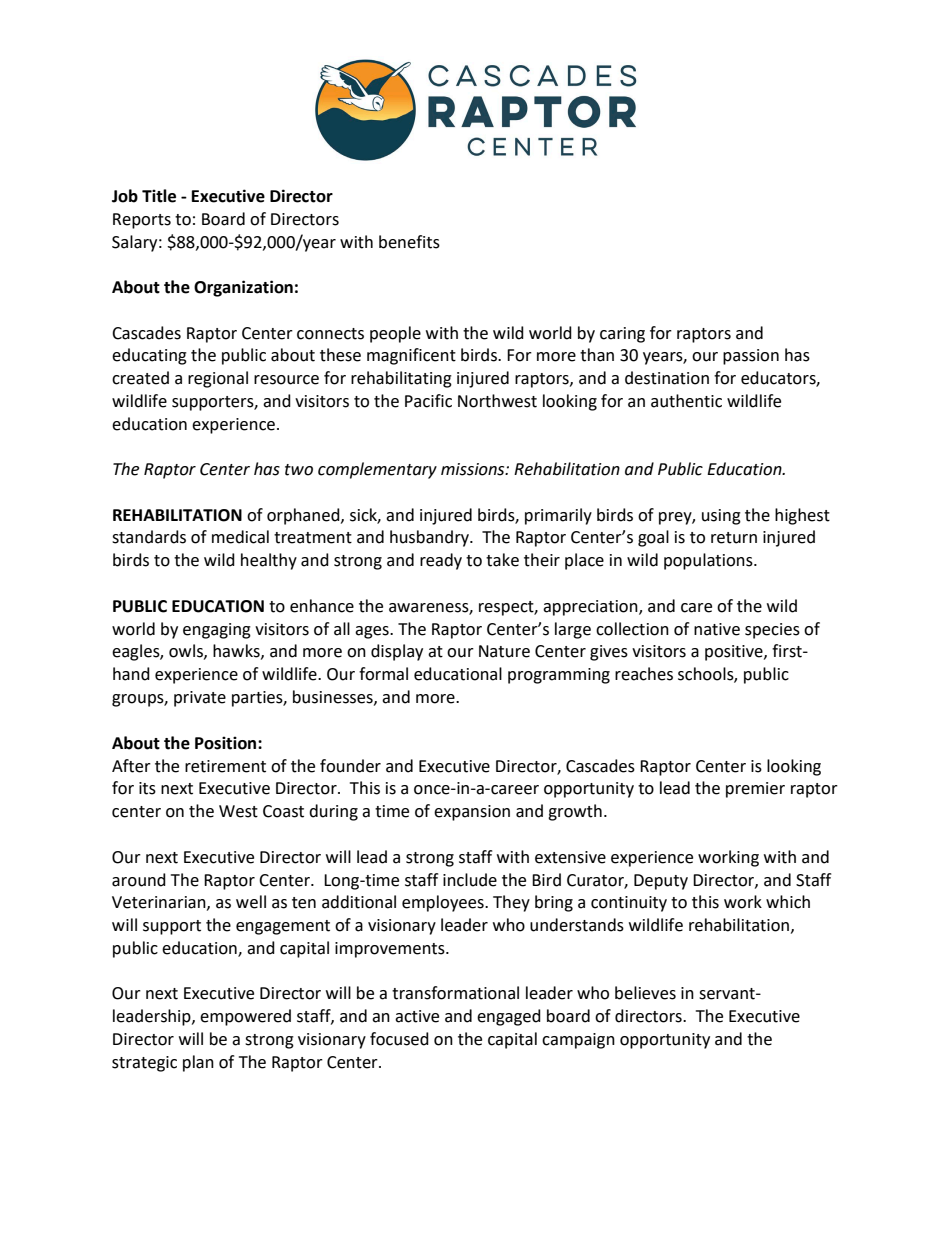 The width and height of the document is (952, 1233). What do you see at coordinates (686, 401) in the document?
I see `authentic` at bounding box center [686, 401].
